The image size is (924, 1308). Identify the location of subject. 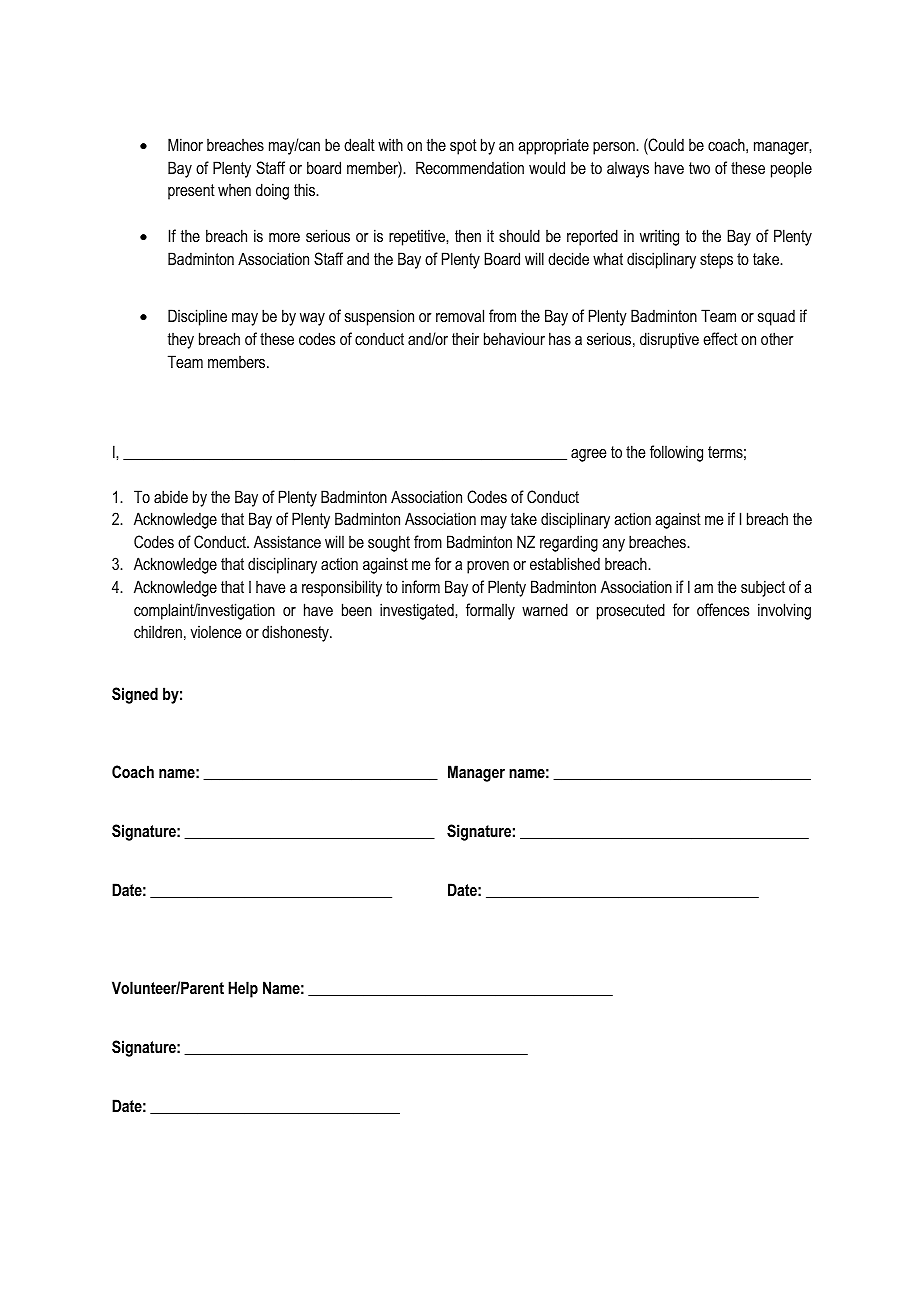
(763, 588).
